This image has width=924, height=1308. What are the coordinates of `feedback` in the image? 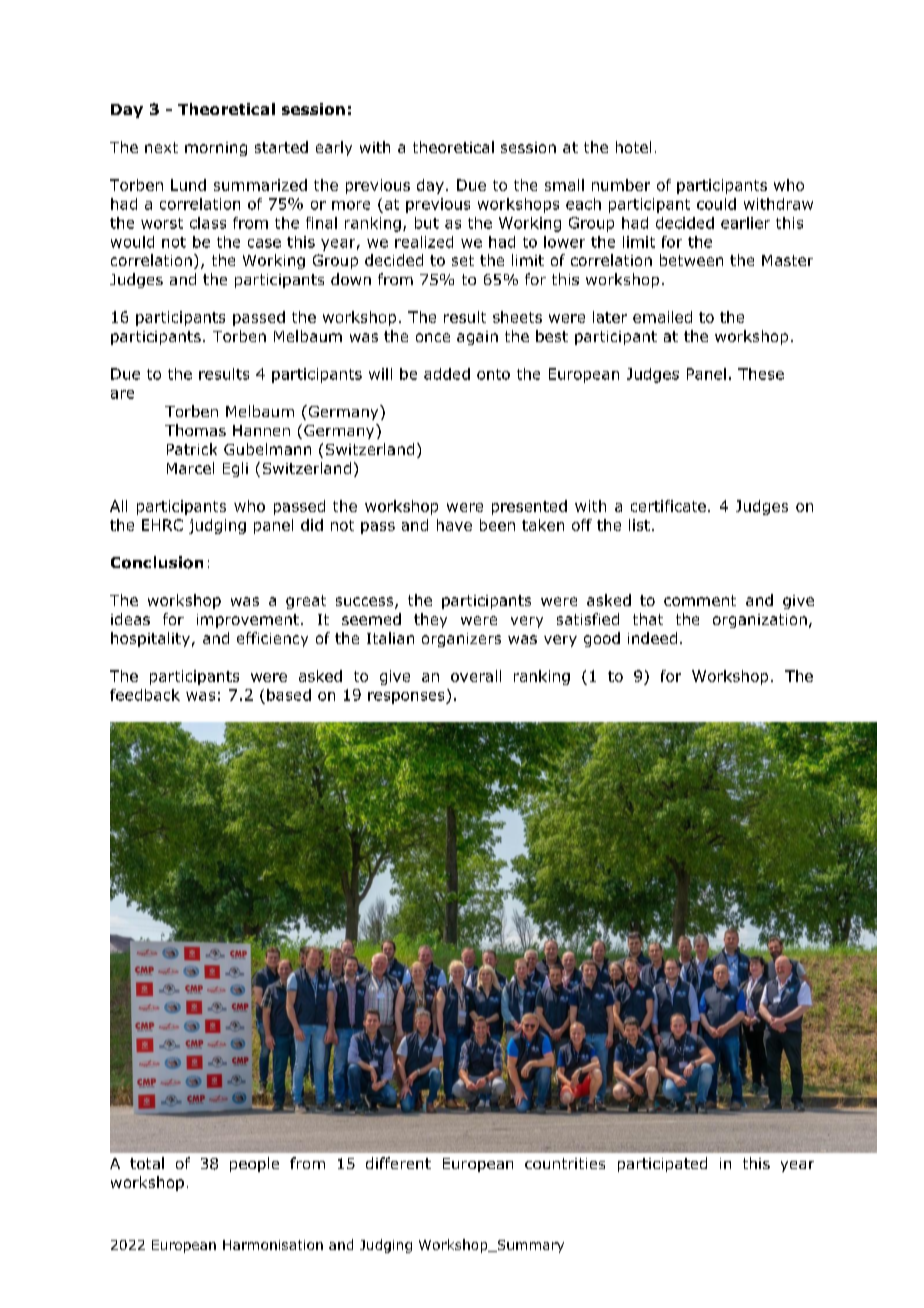 It's located at (145, 695).
